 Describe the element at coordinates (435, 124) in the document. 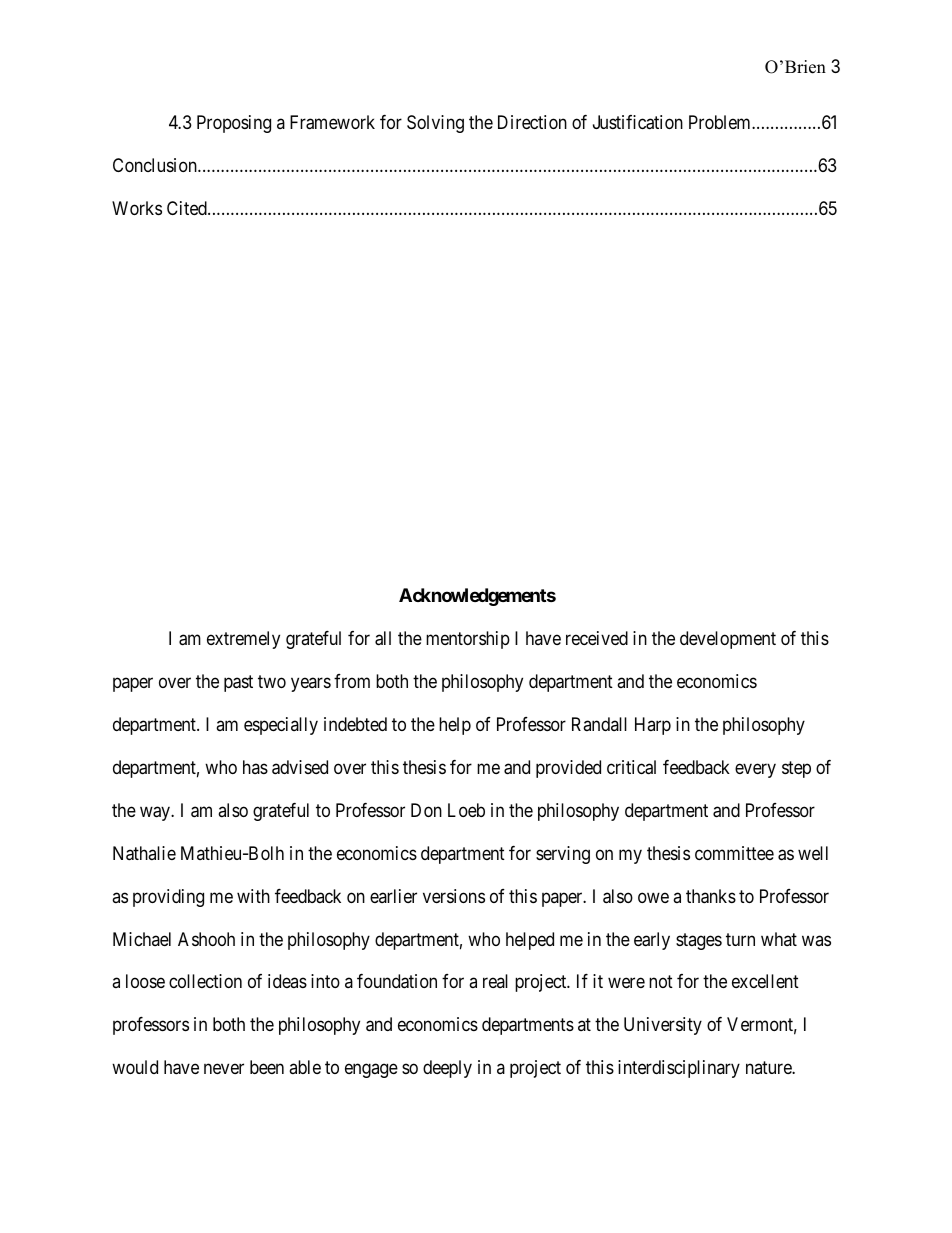

I see `Solving` at that location.
